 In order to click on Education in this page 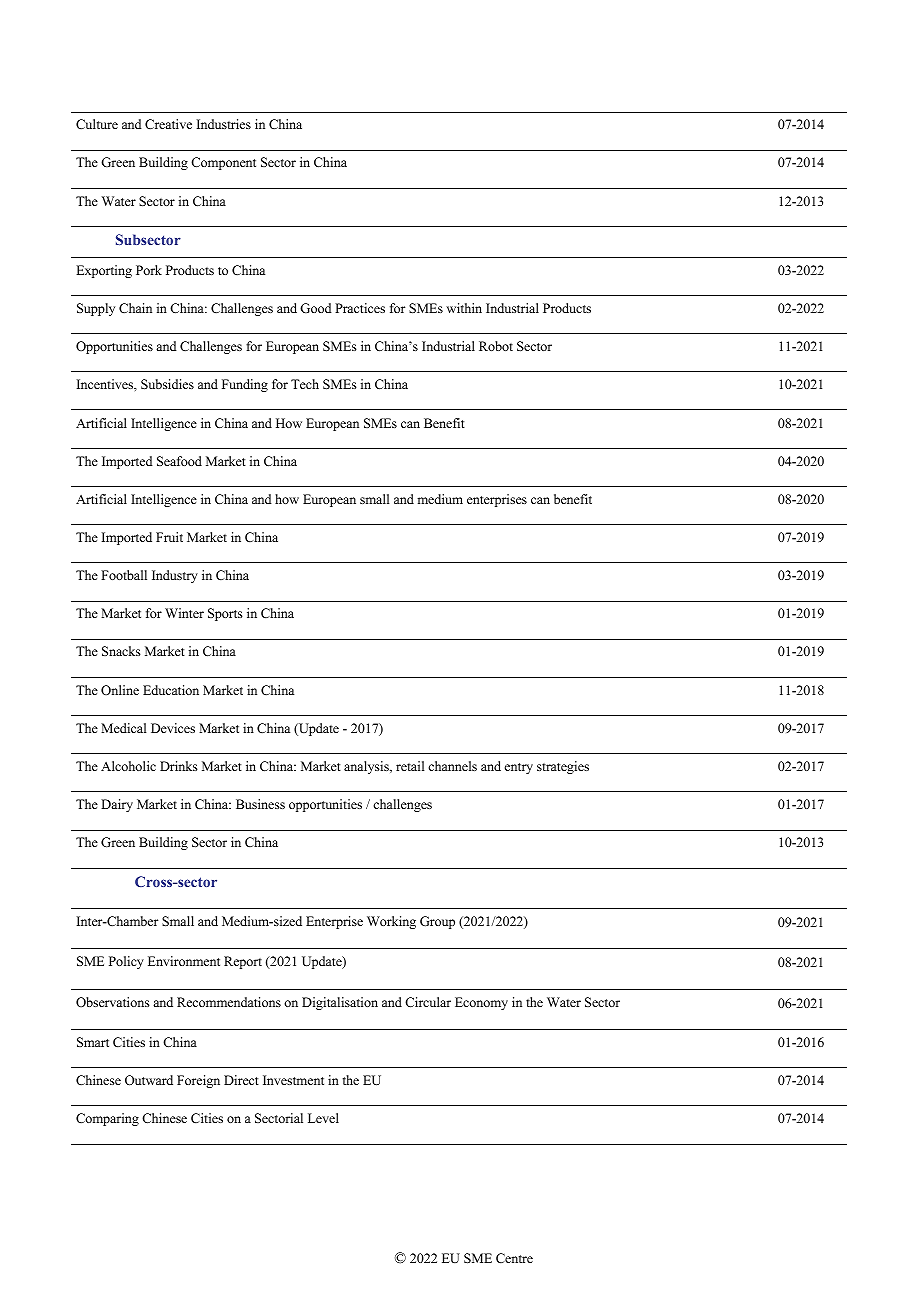, I will do `click(171, 690)`.
